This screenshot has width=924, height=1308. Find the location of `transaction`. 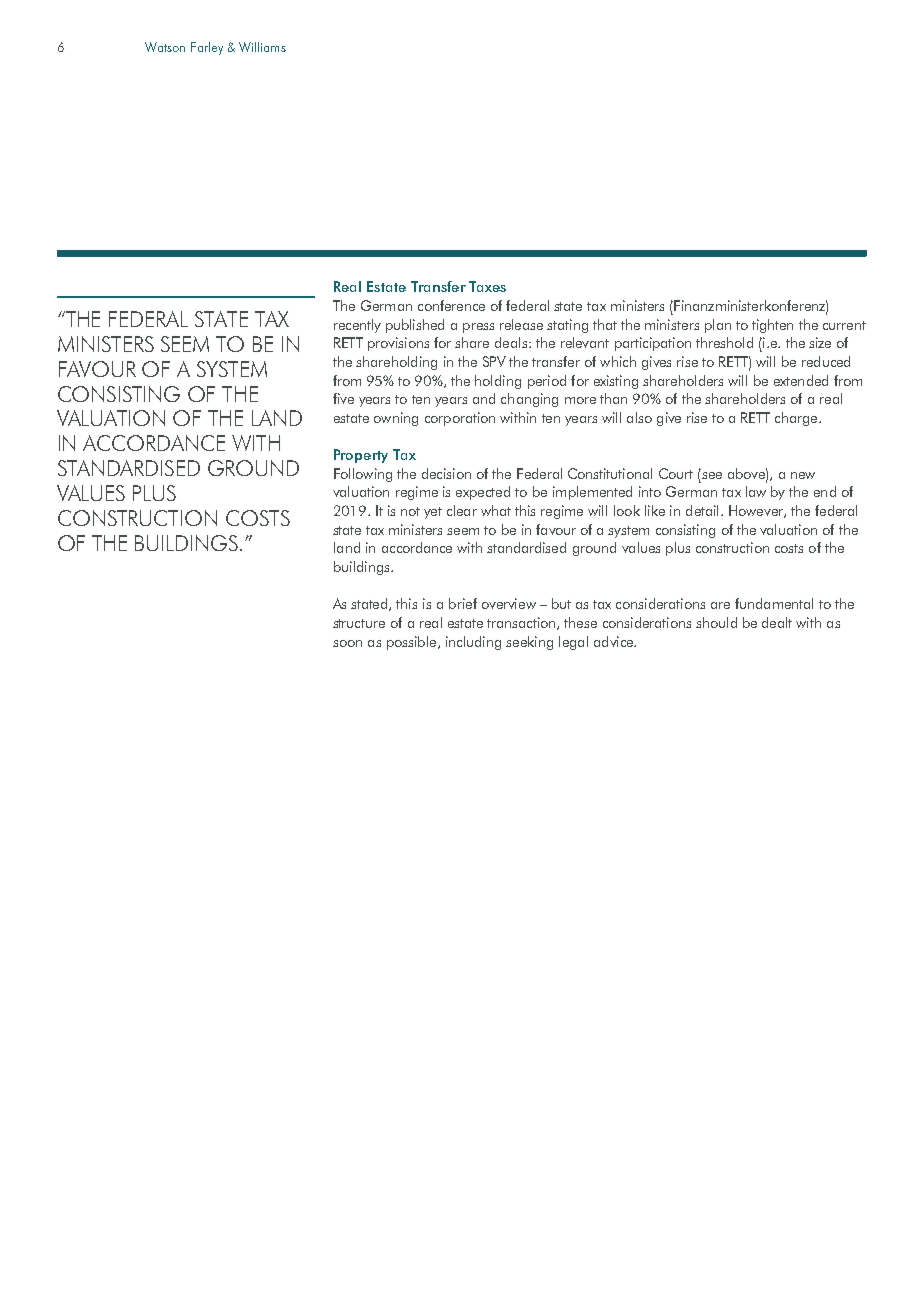

transaction is located at coordinates (522, 623).
